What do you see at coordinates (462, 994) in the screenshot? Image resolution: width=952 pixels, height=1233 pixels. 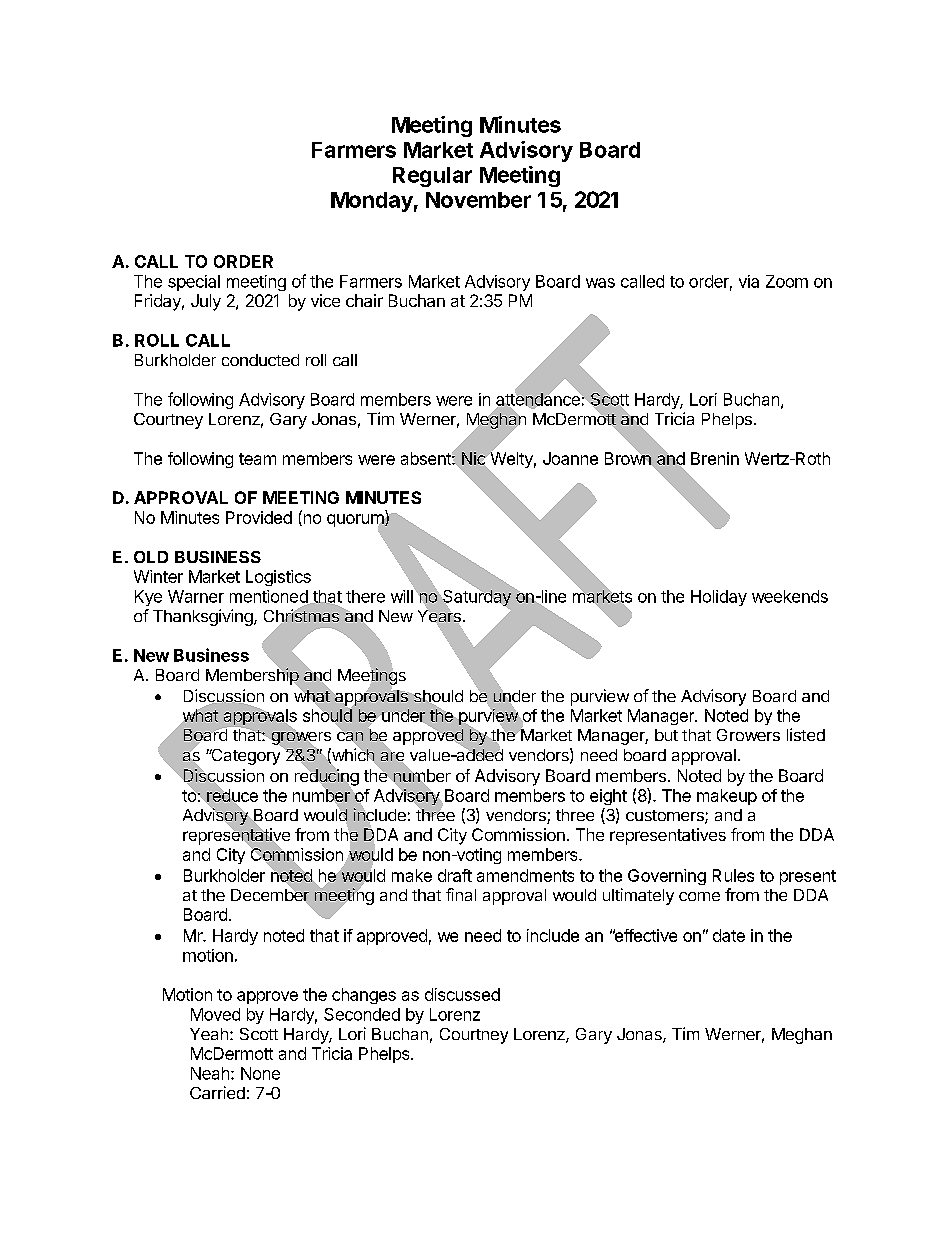 I see `discussed` at bounding box center [462, 994].
